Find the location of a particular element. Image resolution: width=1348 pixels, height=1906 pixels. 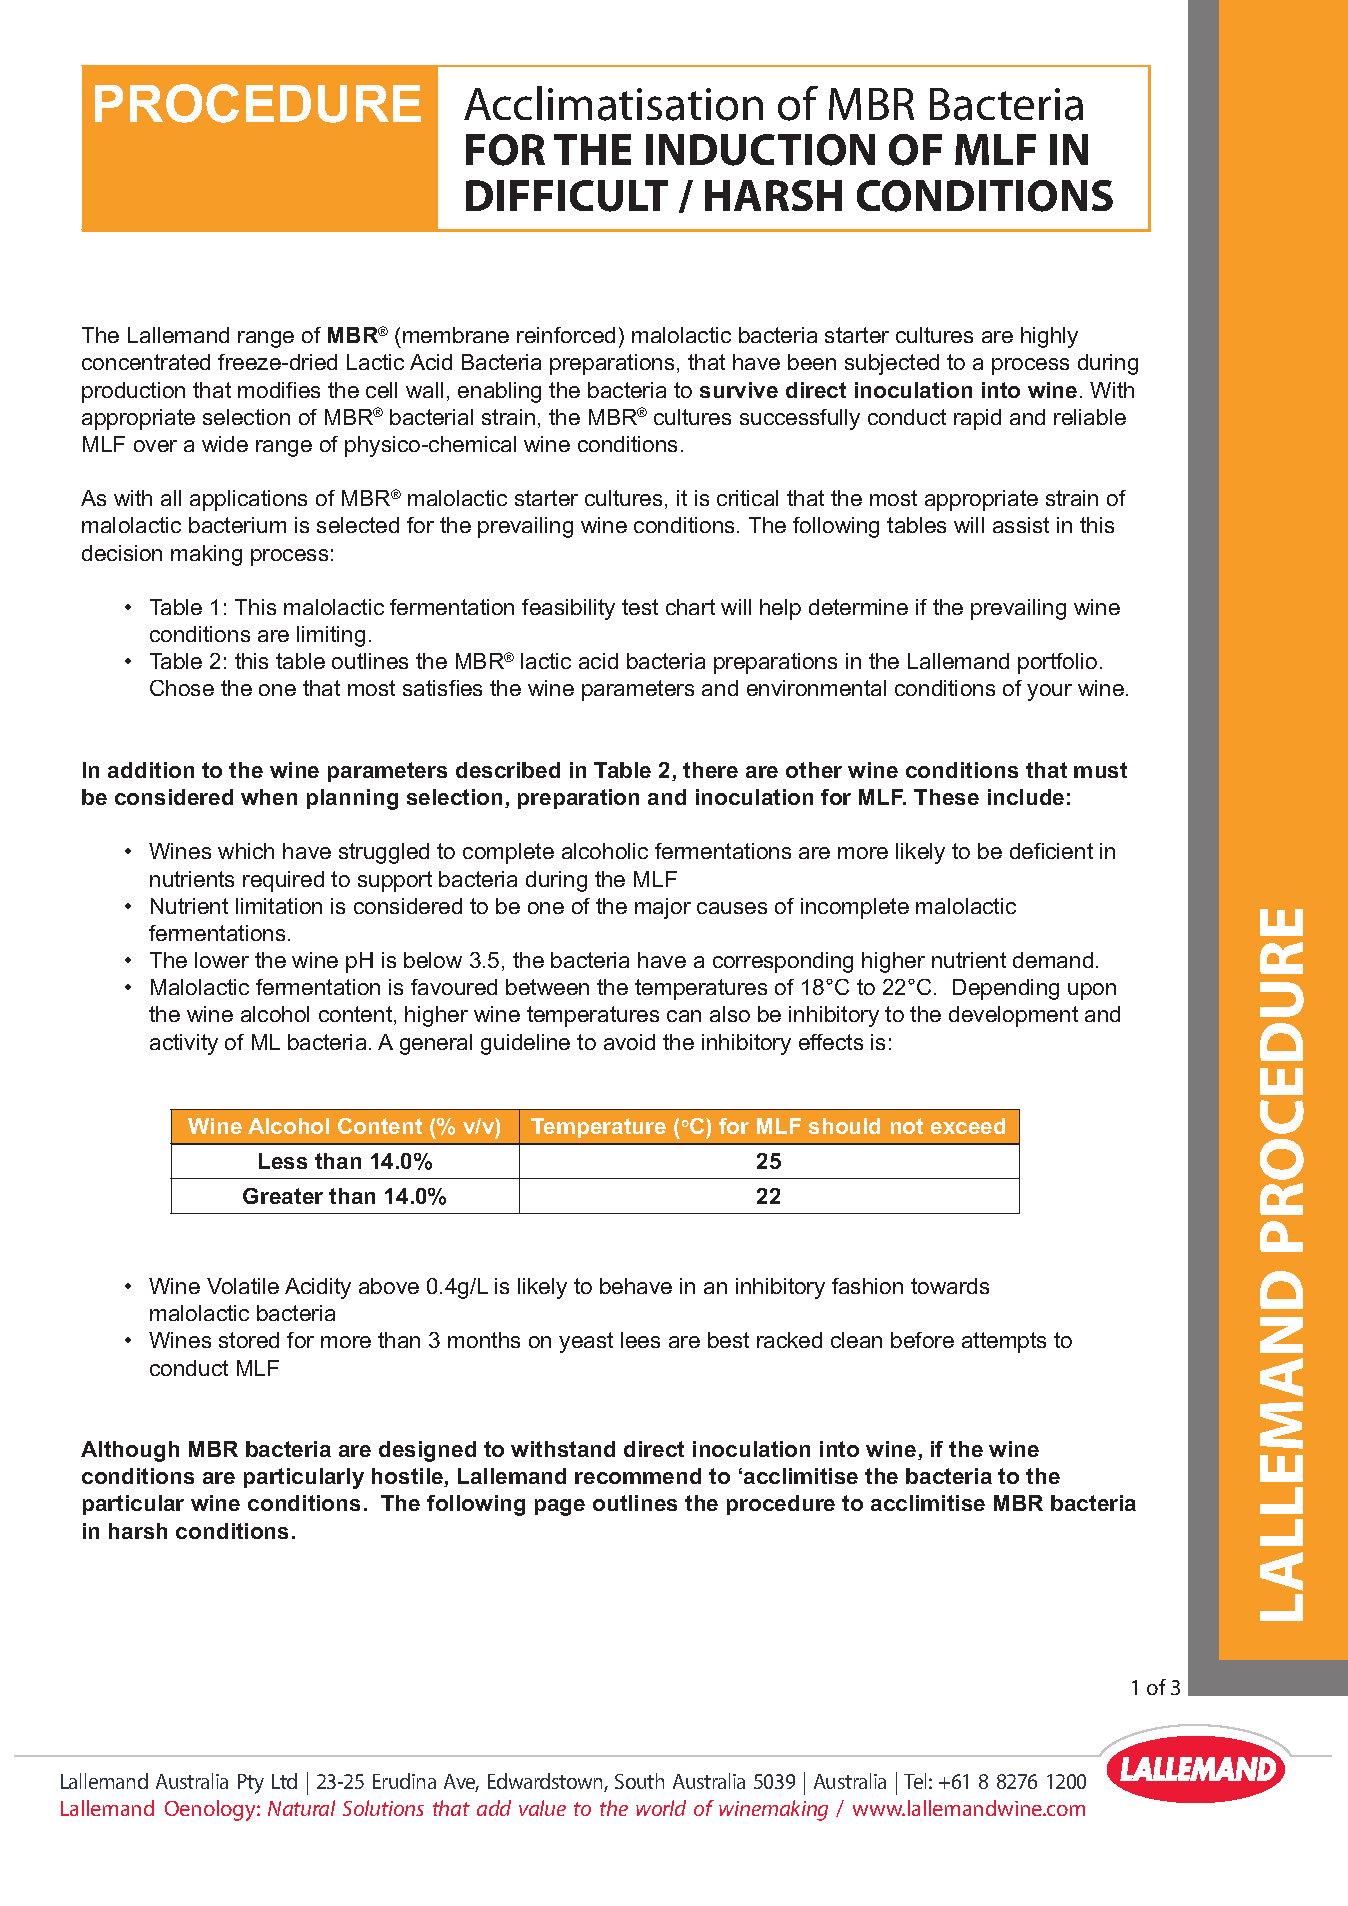

concentrated is located at coordinates (146, 362).
